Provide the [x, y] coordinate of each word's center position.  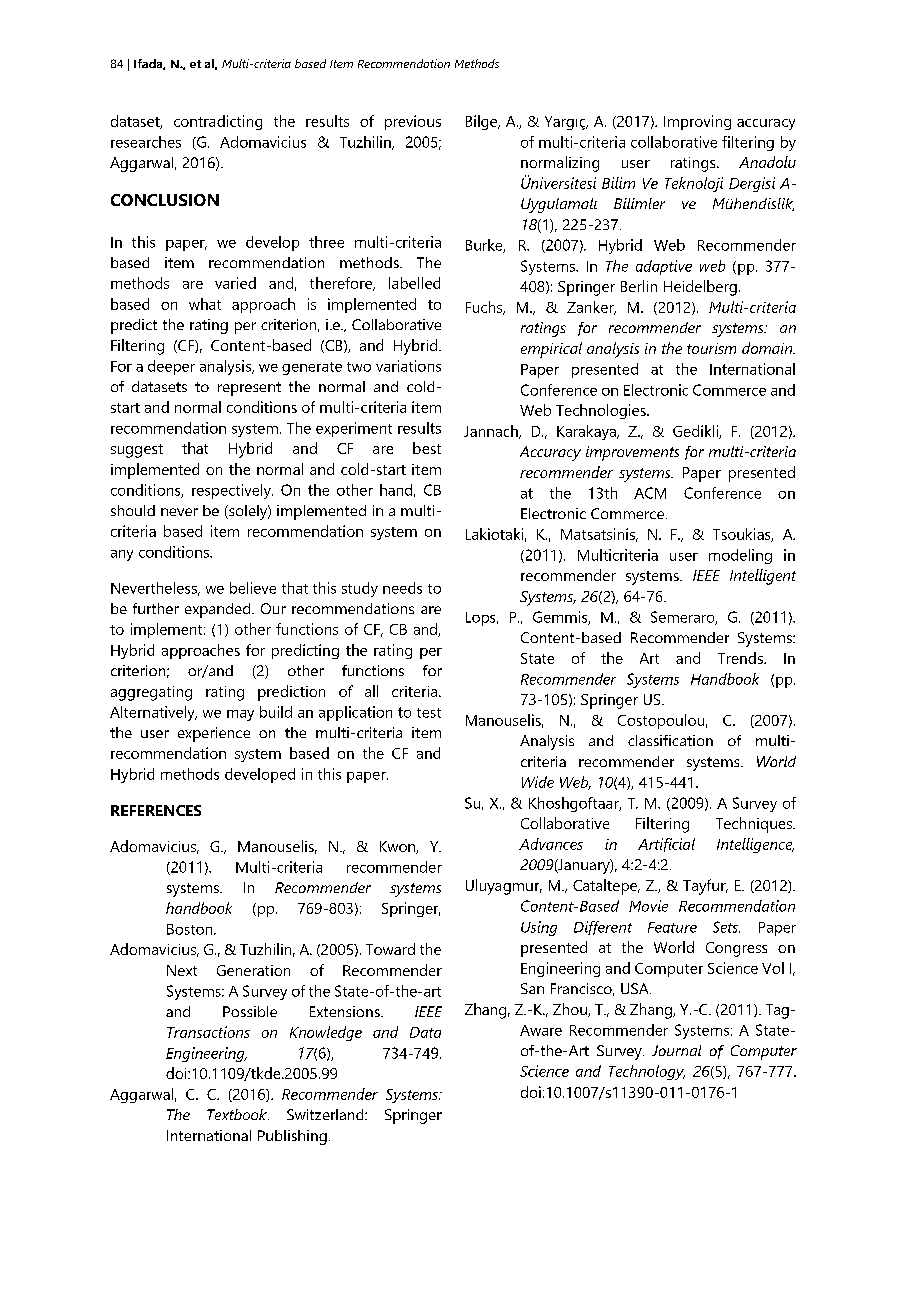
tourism [711, 348]
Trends [741, 658]
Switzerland [326, 1114]
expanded [219, 610]
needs [402, 588]
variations [408, 366]
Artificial [666, 845]
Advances [551, 844]
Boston [191, 929]
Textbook [238, 1114]
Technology [647, 1072]
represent [249, 389]
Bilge [483, 122]
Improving [697, 122]
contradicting [218, 122]
